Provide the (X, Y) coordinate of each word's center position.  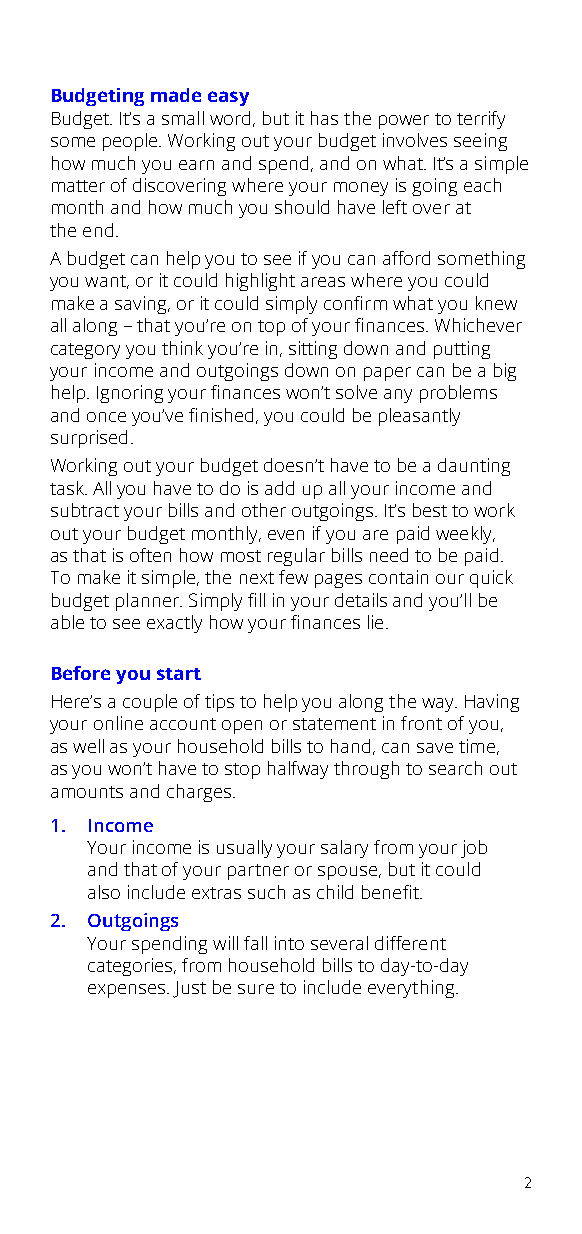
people (131, 142)
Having (492, 703)
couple (150, 703)
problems (458, 394)
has (324, 118)
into (289, 943)
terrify (481, 120)
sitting (313, 350)
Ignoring (130, 394)
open (242, 727)
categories (131, 967)
